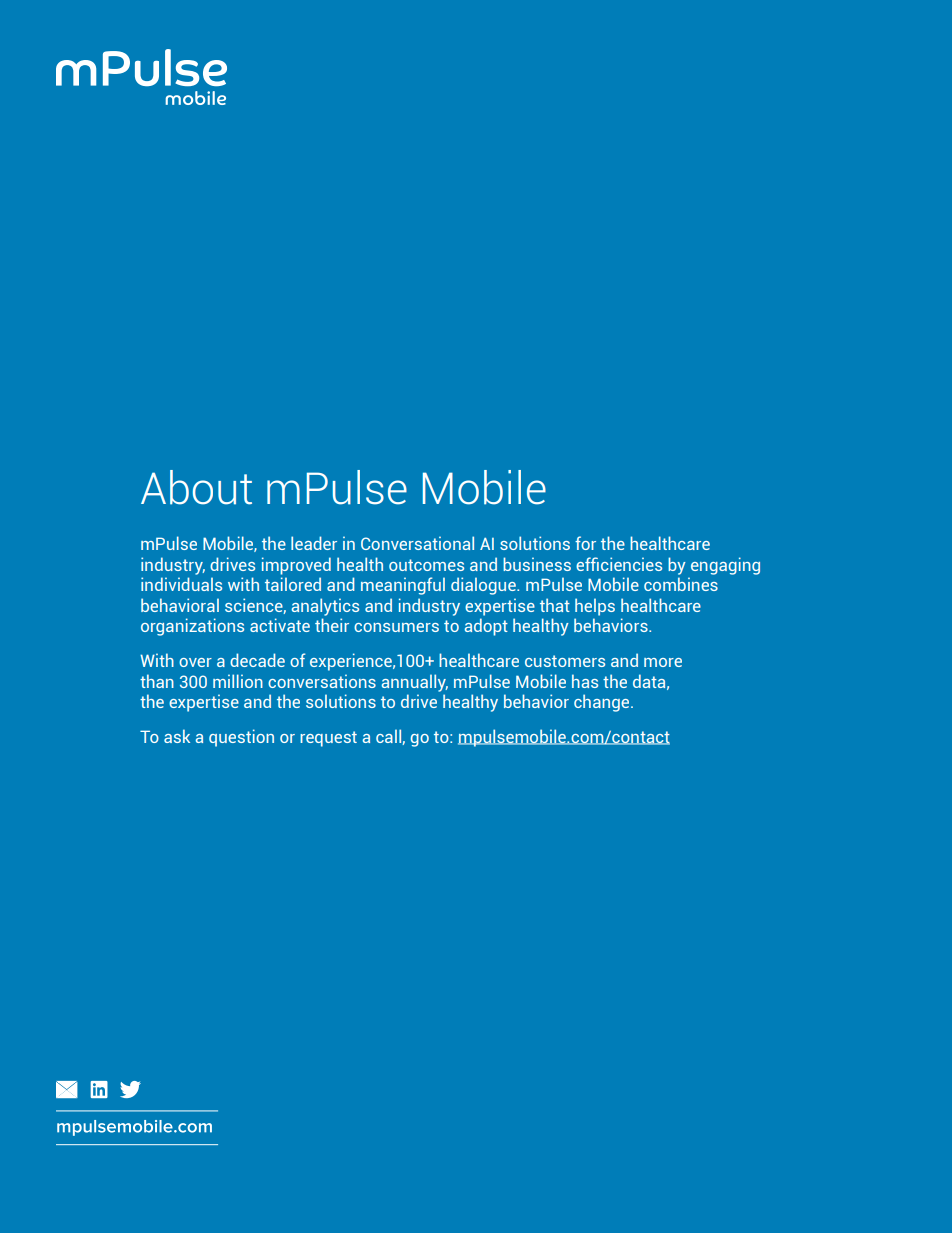  I want to click on consumers, so click(396, 627).
